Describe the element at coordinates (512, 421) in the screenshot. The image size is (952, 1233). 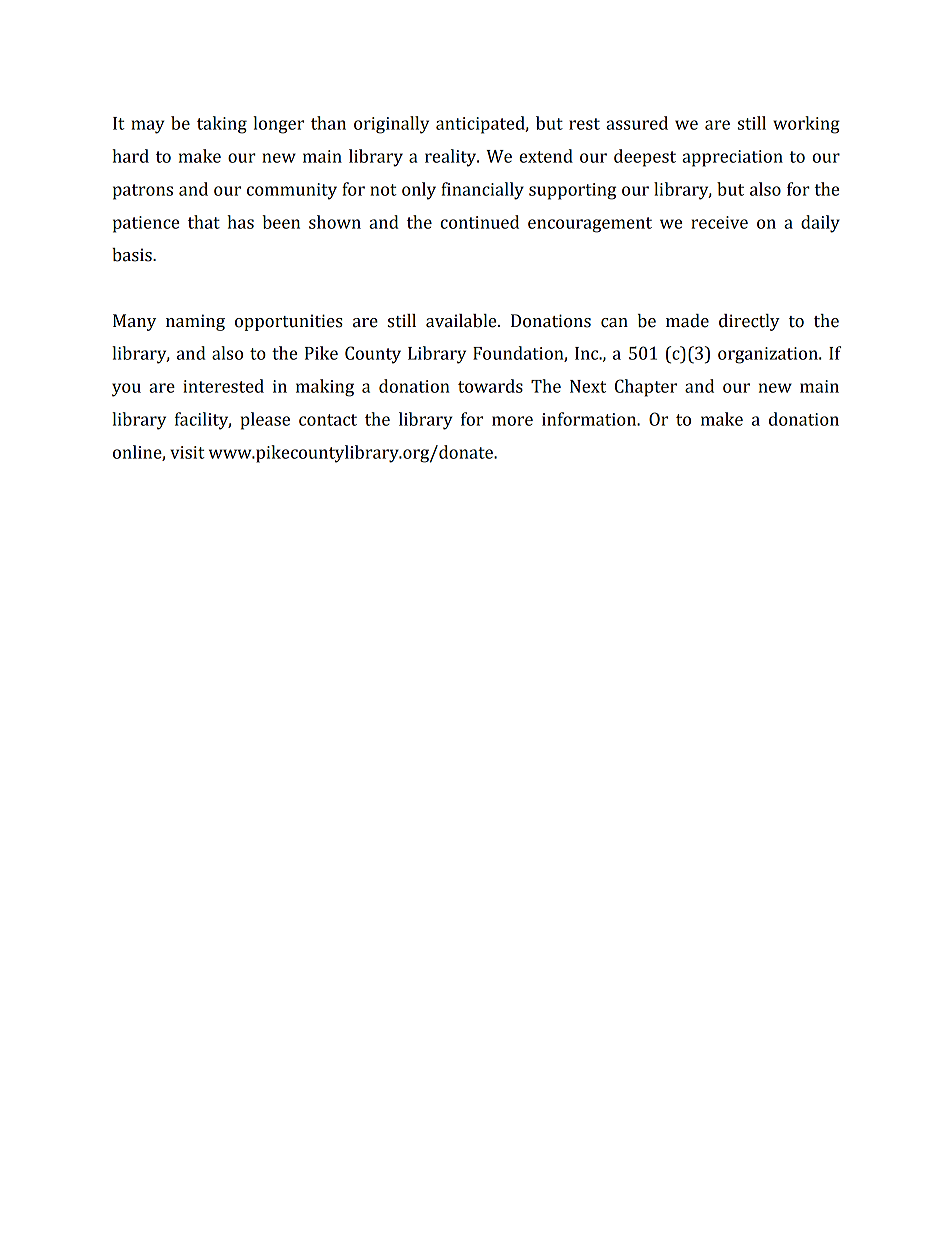
I see `more` at that location.
